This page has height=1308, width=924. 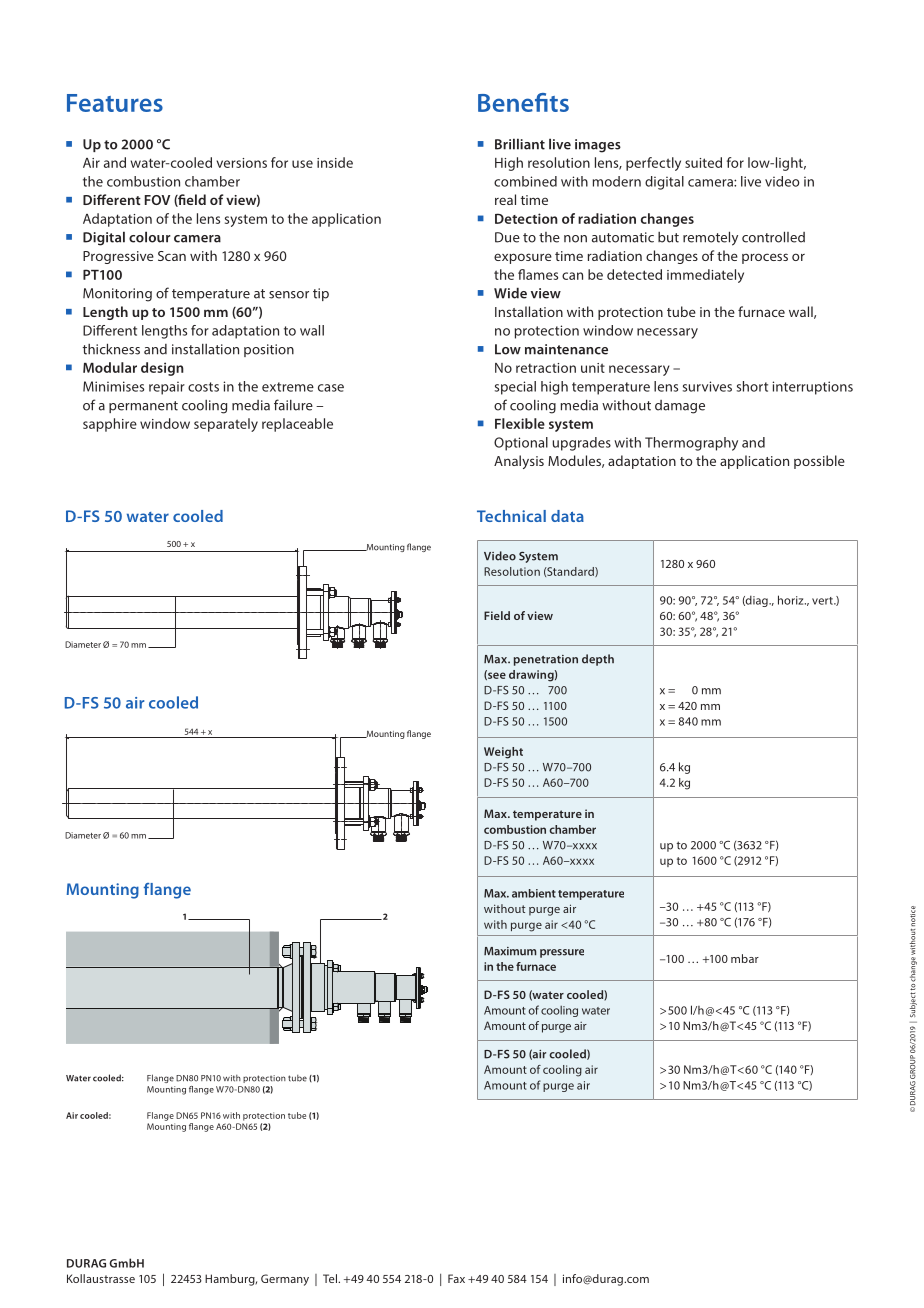 What do you see at coordinates (515, 388) in the page?
I see `special` at bounding box center [515, 388].
